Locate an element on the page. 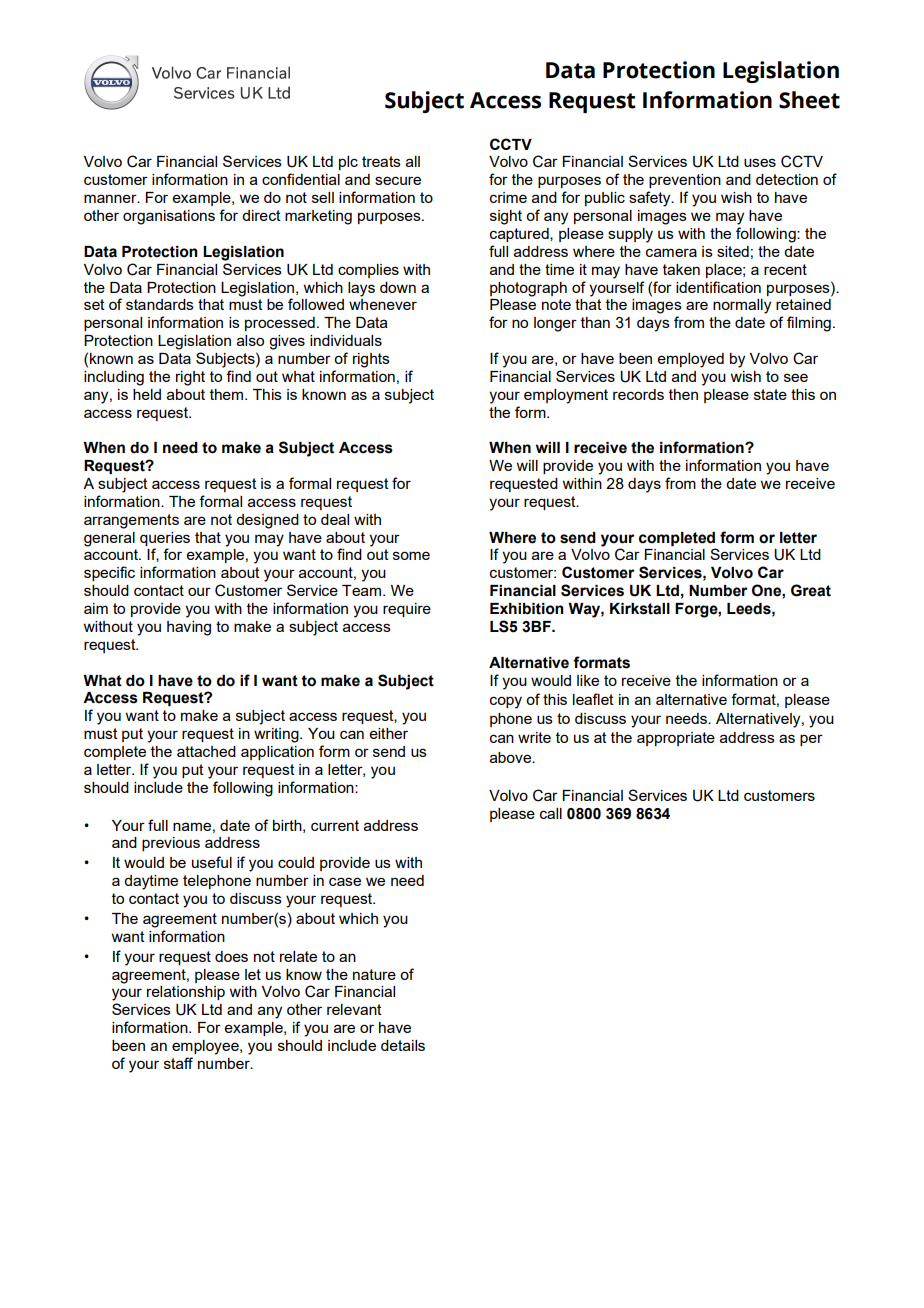 Image resolution: width=924 pixels, height=1308 pixels. nature is located at coordinates (374, 974).
